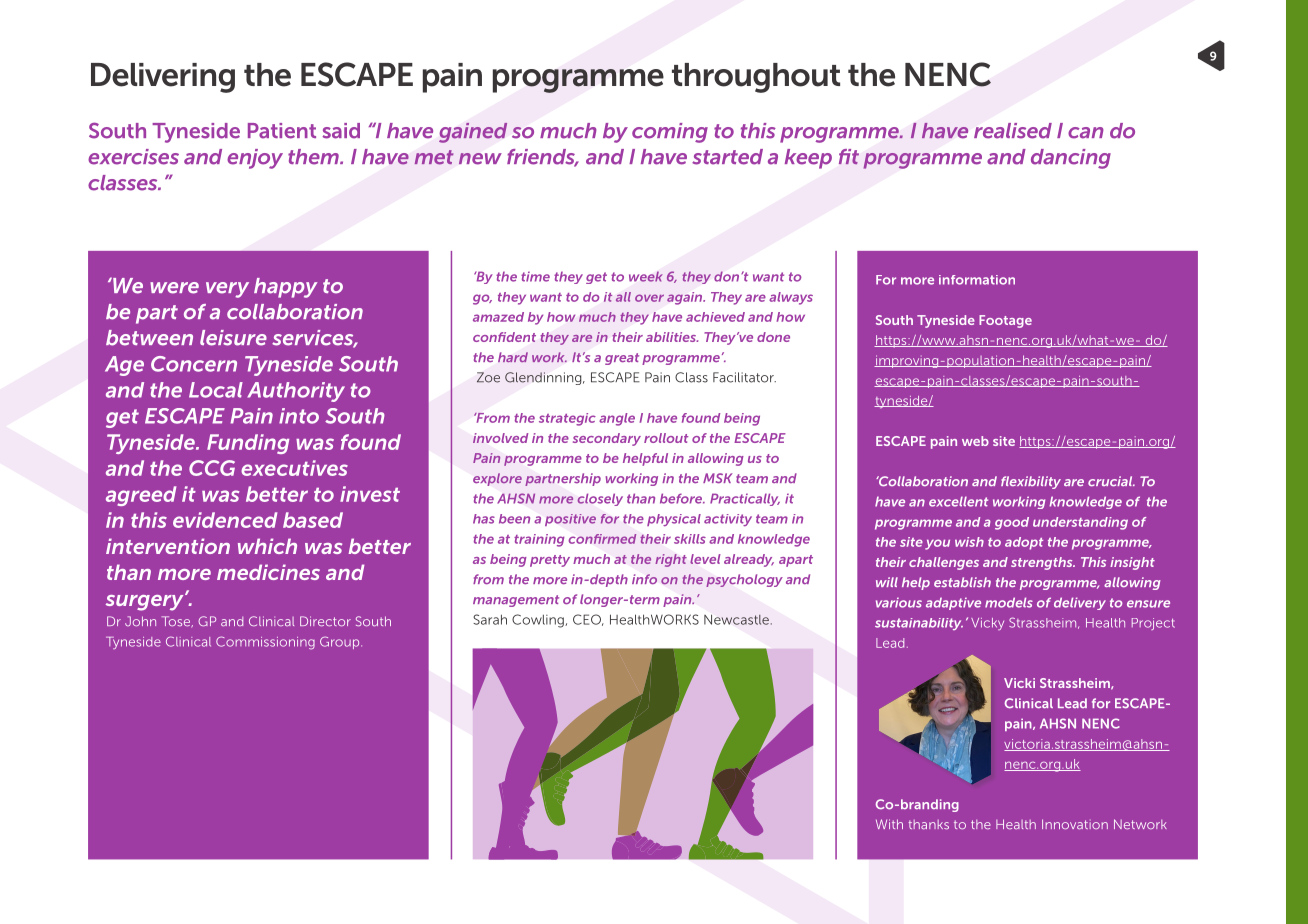 This image has height=924, width=1308. What do you see at coordinates (285, 288) in the image?
I see `happy` at bounding box center [285, 288].
